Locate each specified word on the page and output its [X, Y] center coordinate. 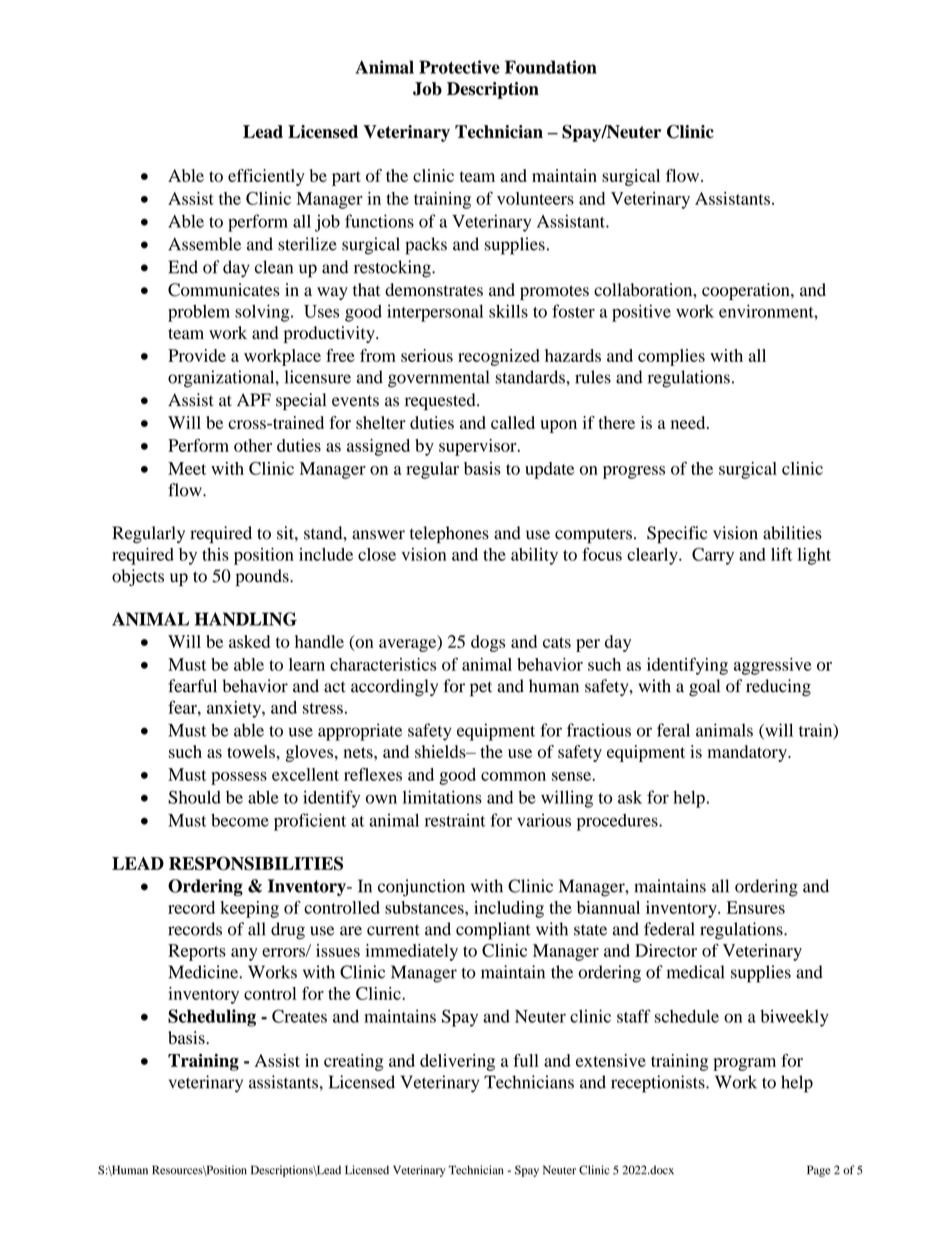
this [215, 554]
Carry [713, 556]
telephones [449, 535]
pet [481, 689]
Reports [197, 952]
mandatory [748, 753]
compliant [493, 931]
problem [199, 313]
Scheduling [212, 1018]
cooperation [747, 291]
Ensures [756, 907]
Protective [459, 67]
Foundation [551, 67]
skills [508, 311]
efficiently [266, 177]
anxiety [235, 709]
